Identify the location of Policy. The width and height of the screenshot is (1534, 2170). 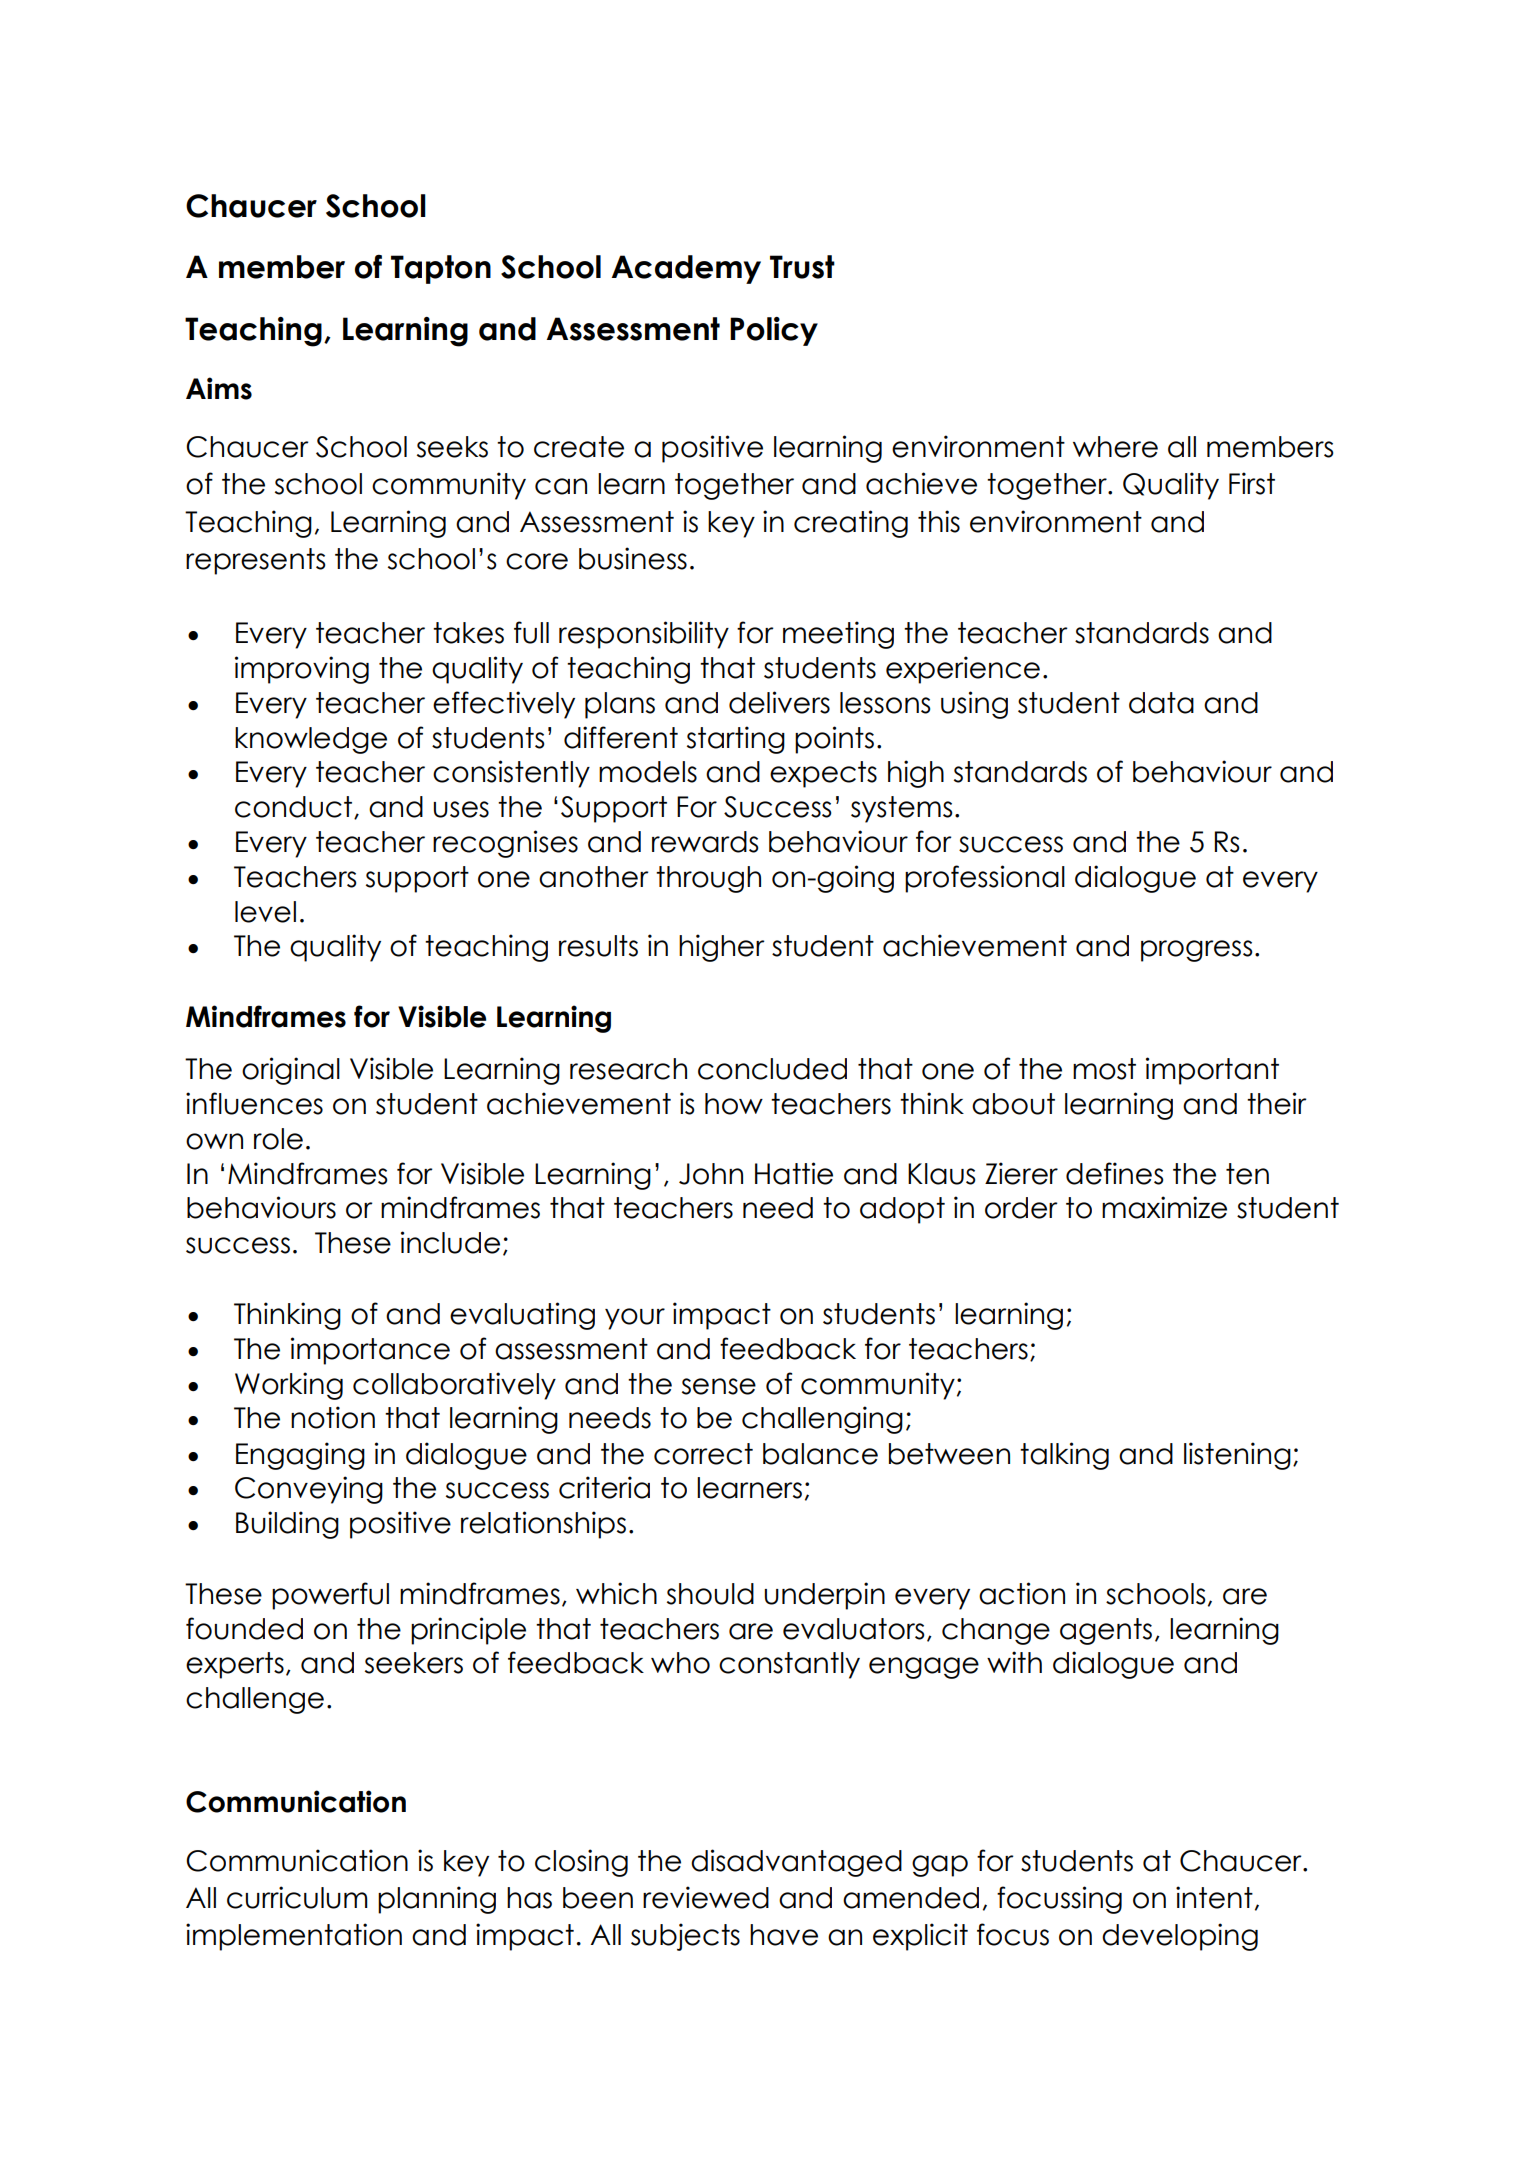
(774, 331).
